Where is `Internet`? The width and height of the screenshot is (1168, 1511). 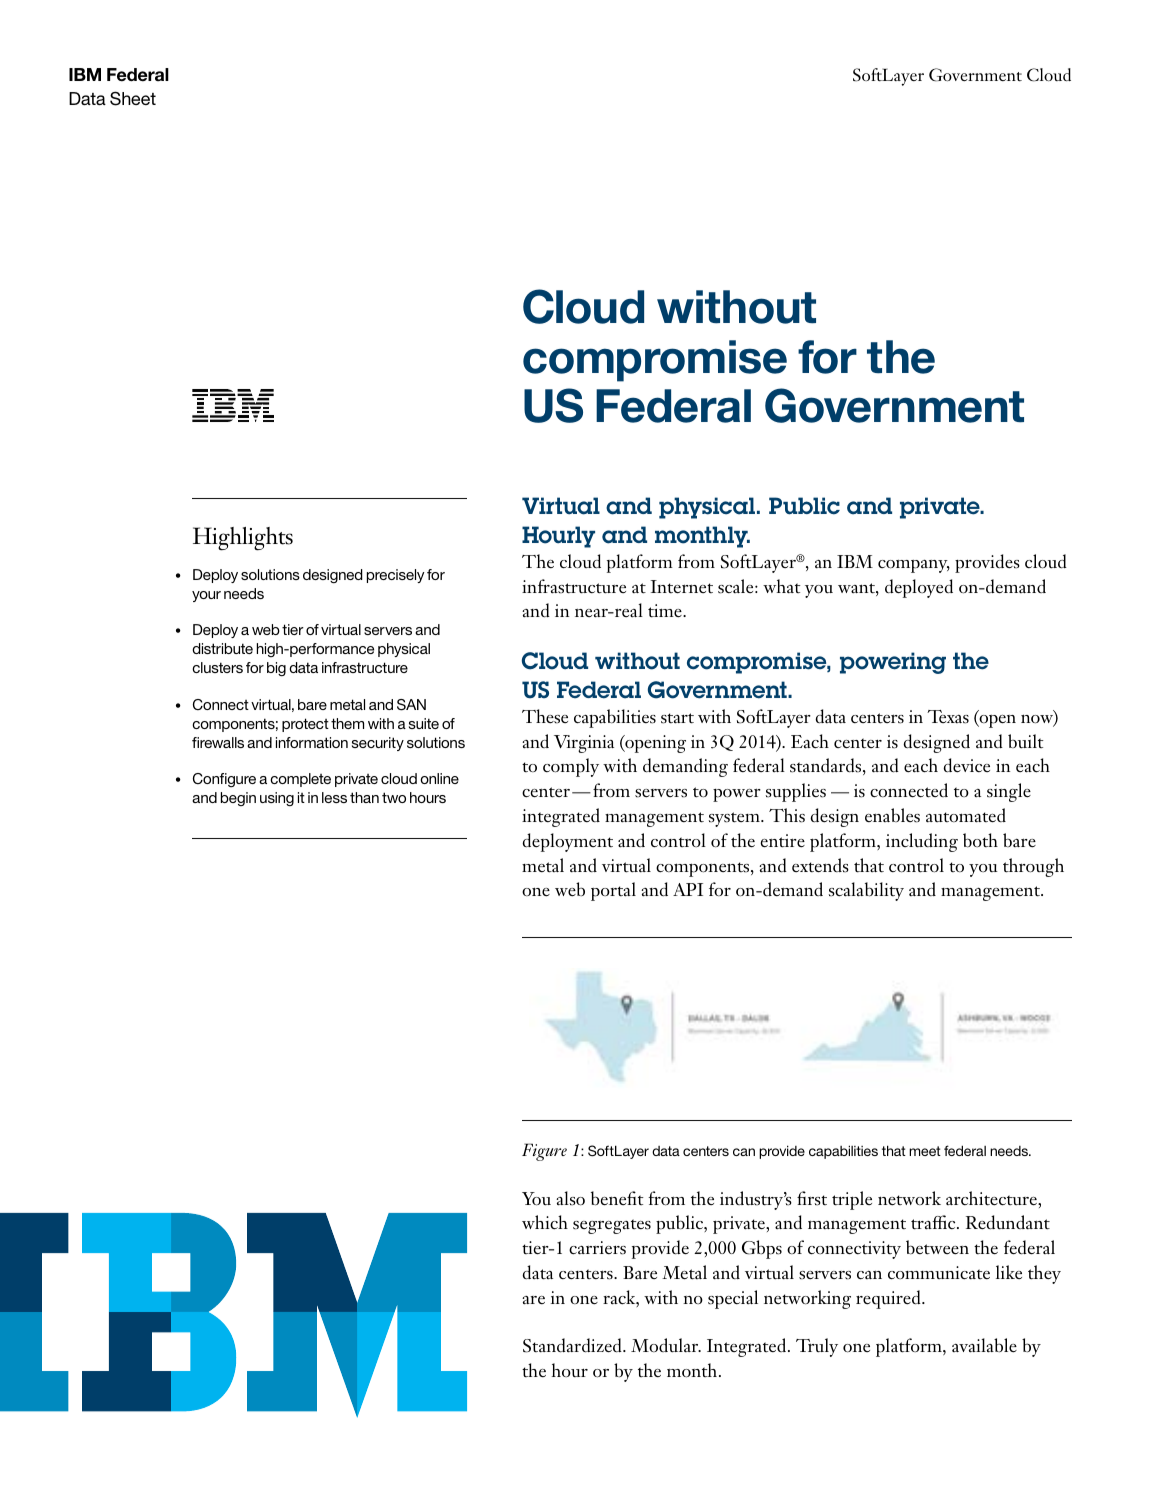 Internet is located at coordinates (681, 587).
